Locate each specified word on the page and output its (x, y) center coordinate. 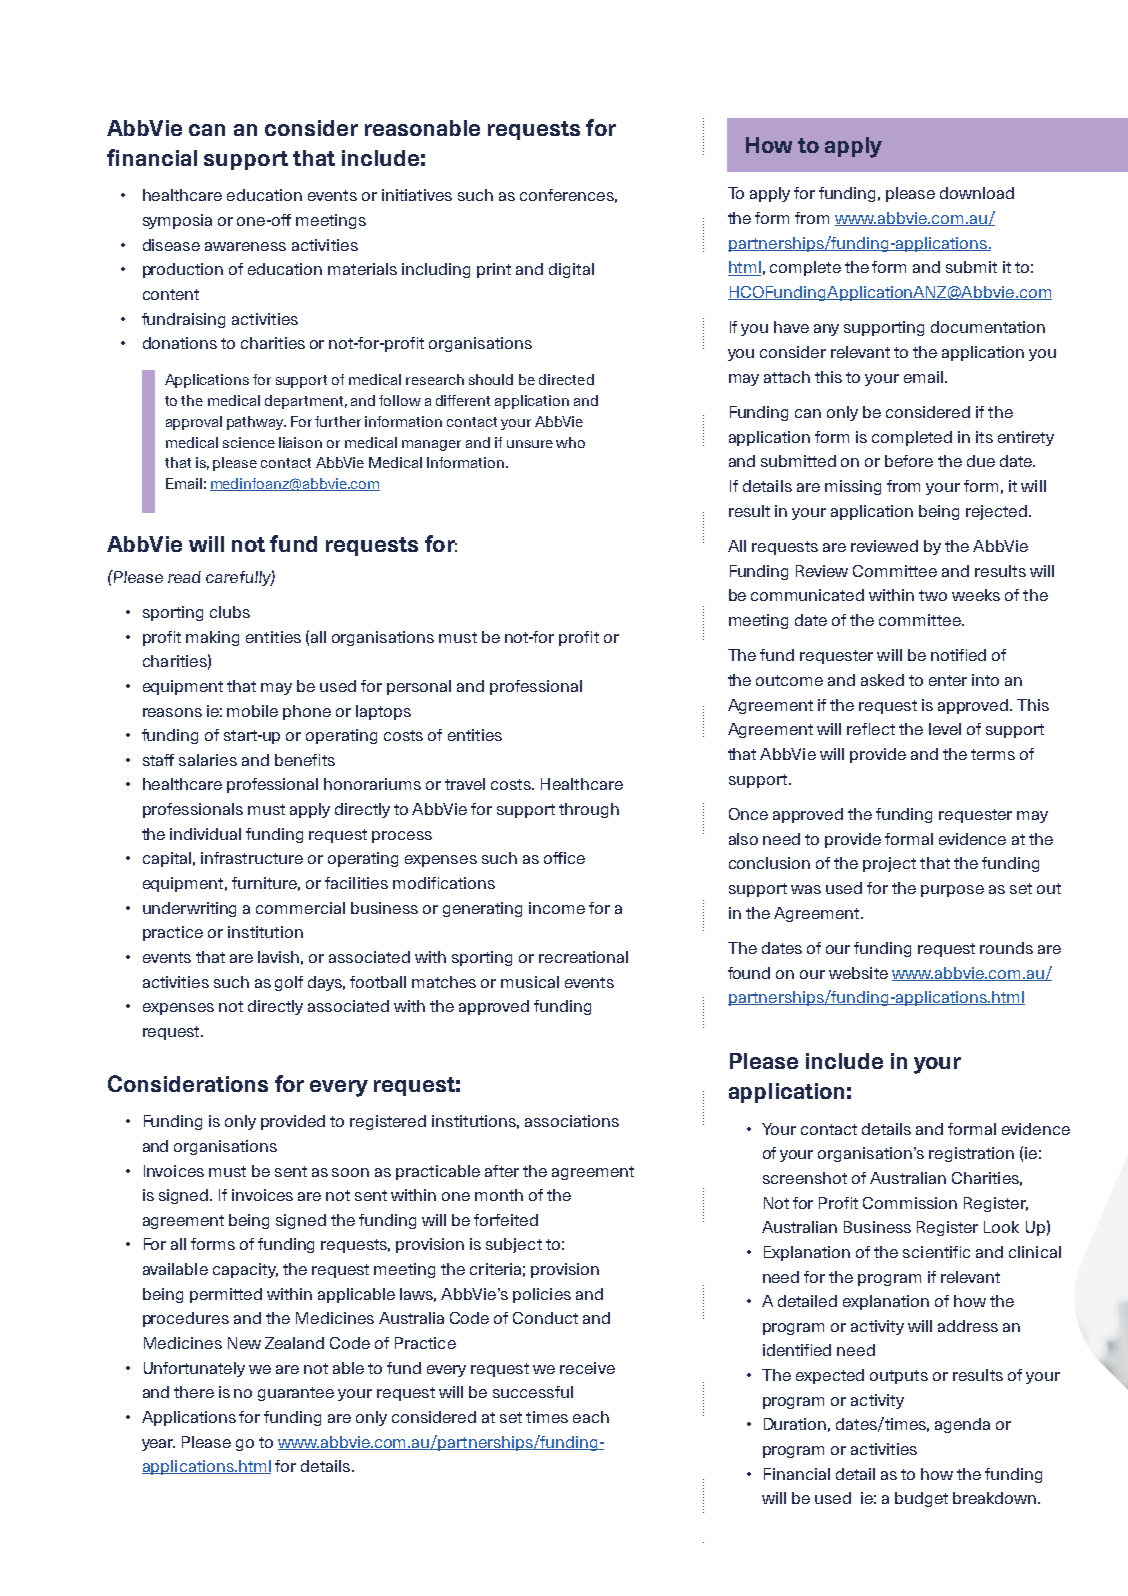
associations (572, 1121)
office (564, 858)
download (977, 193)
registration (971, 1154)
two (933, 595)
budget (921, 1499)
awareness (245, 246)
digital (571, 270)
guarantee (296, 1394)
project (889, 864)
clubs (230, 612)
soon (350, 1172)
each (591, 1417)
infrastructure (252, 858)
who (570, 442)
